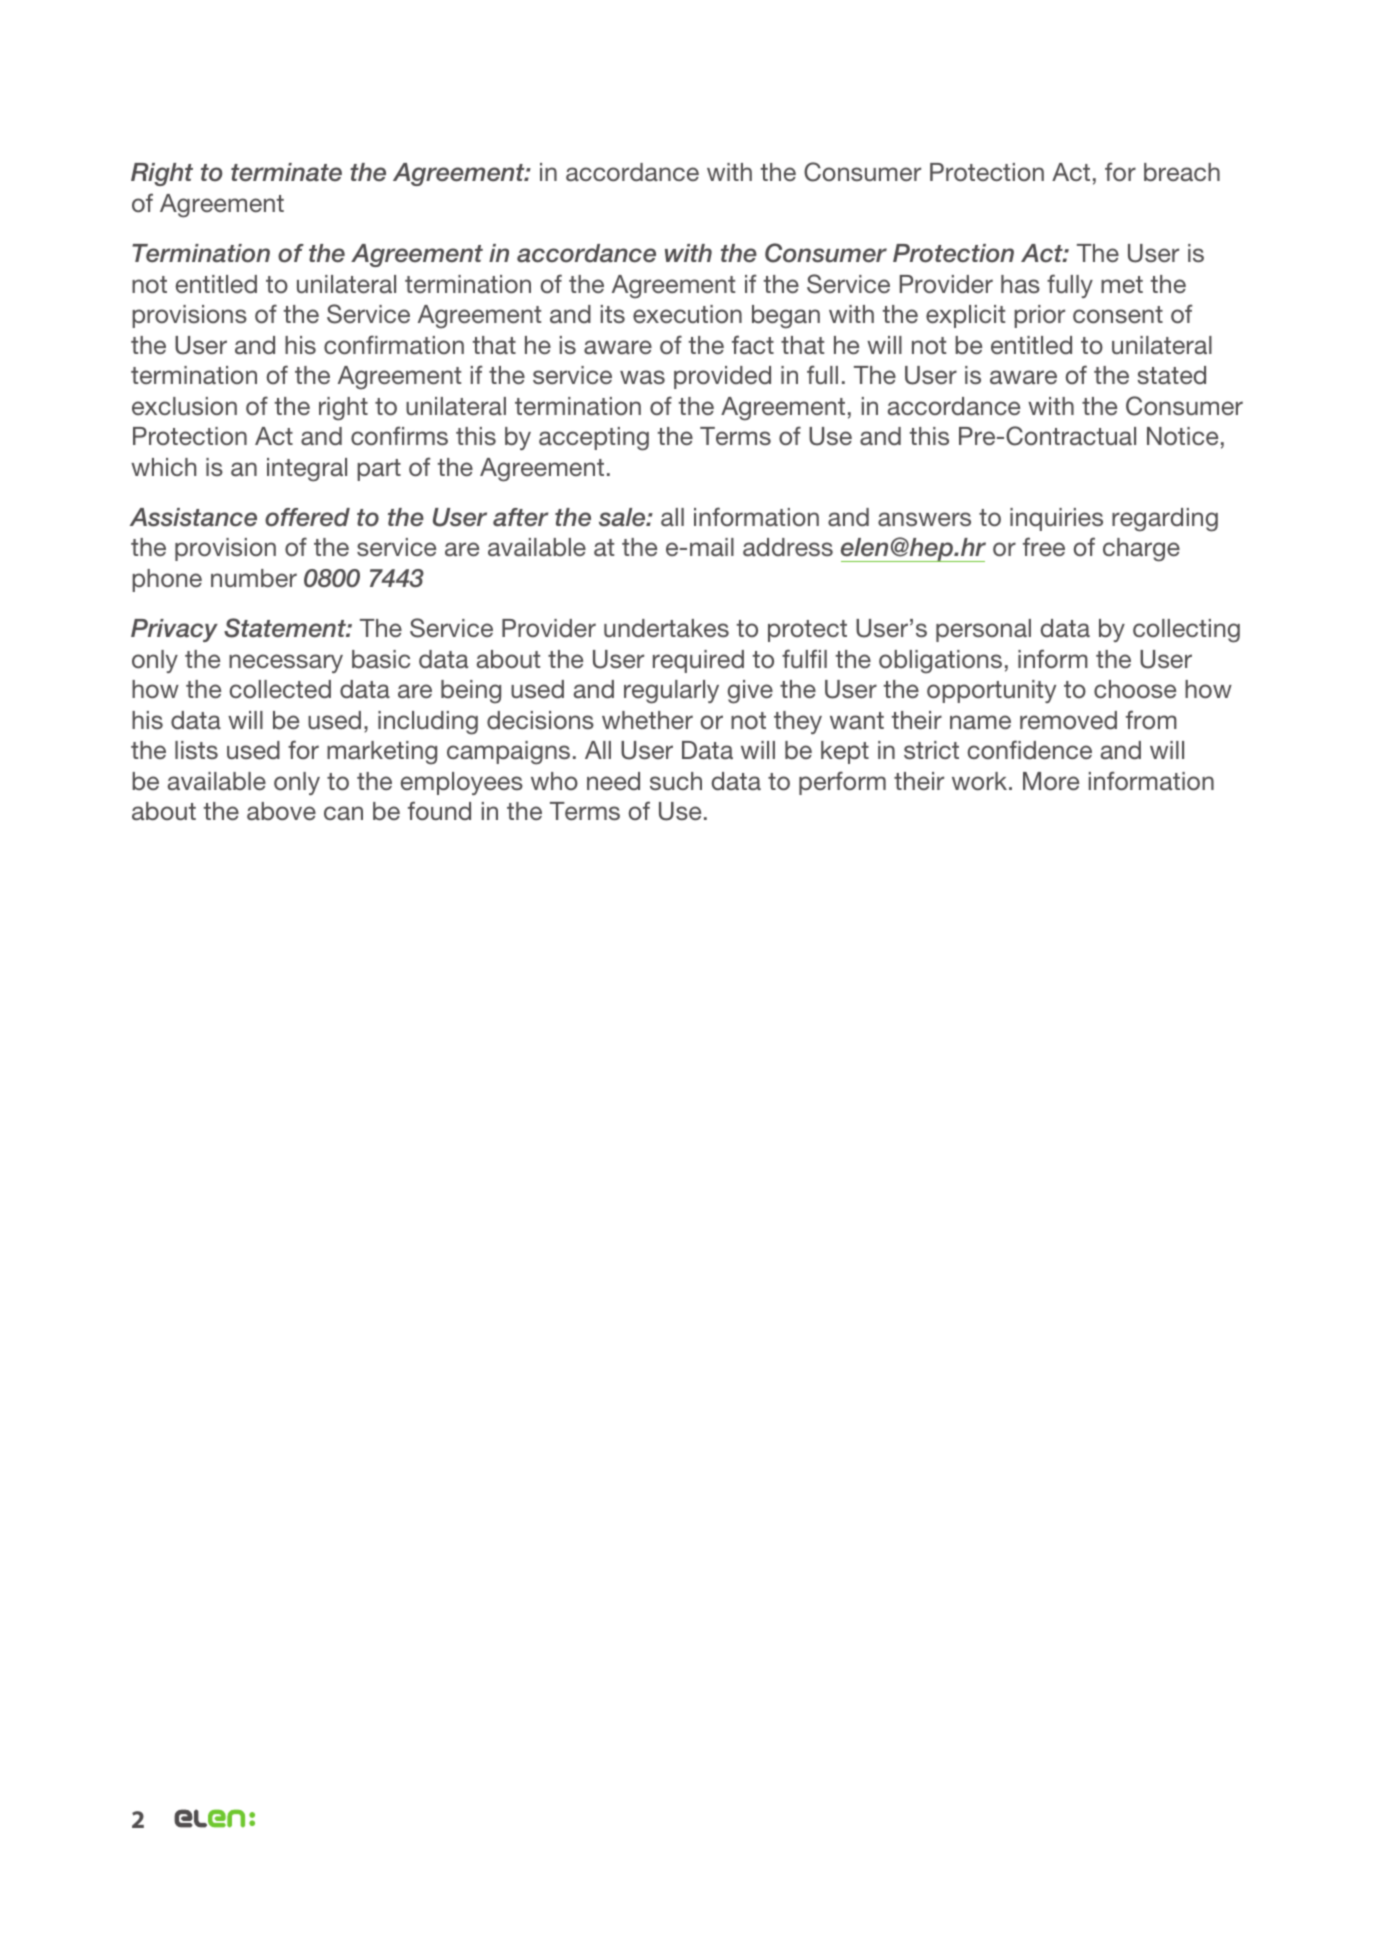  I want to click on above, so click(281, 811).
